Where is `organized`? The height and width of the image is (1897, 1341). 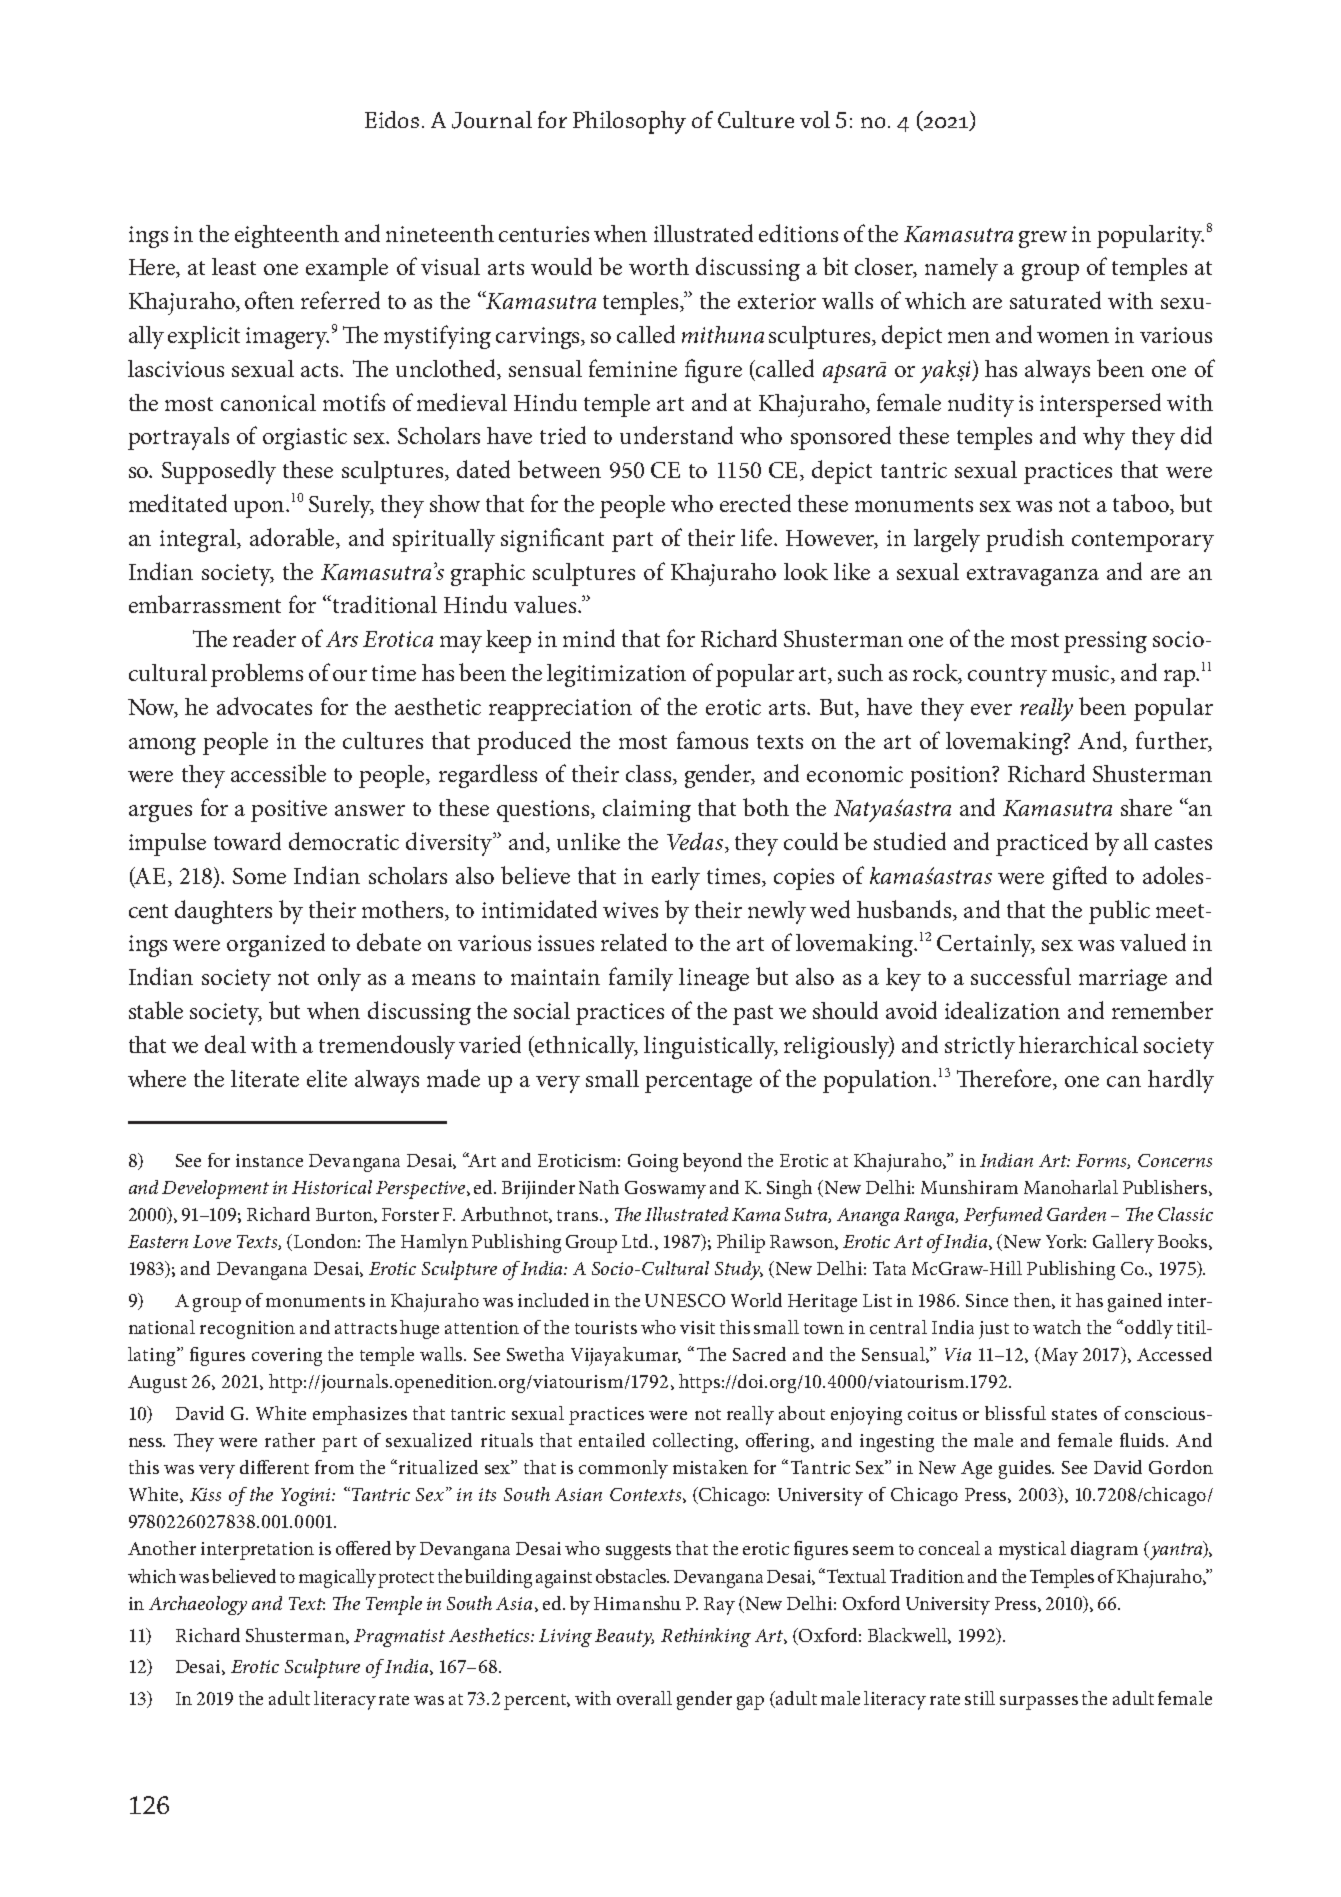 organized is located at coordinates (276, 945).
